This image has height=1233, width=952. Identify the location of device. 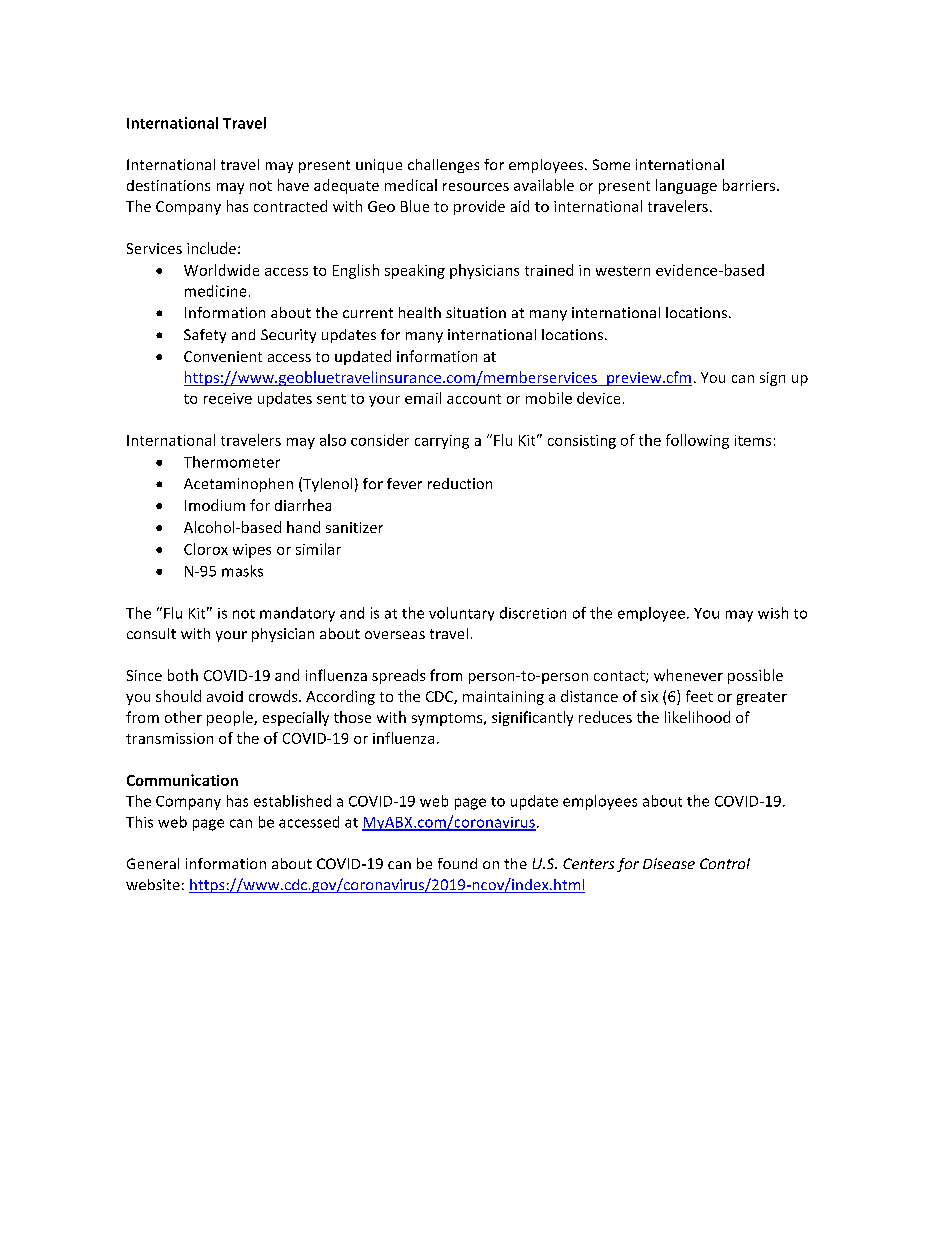
(598, 398).
